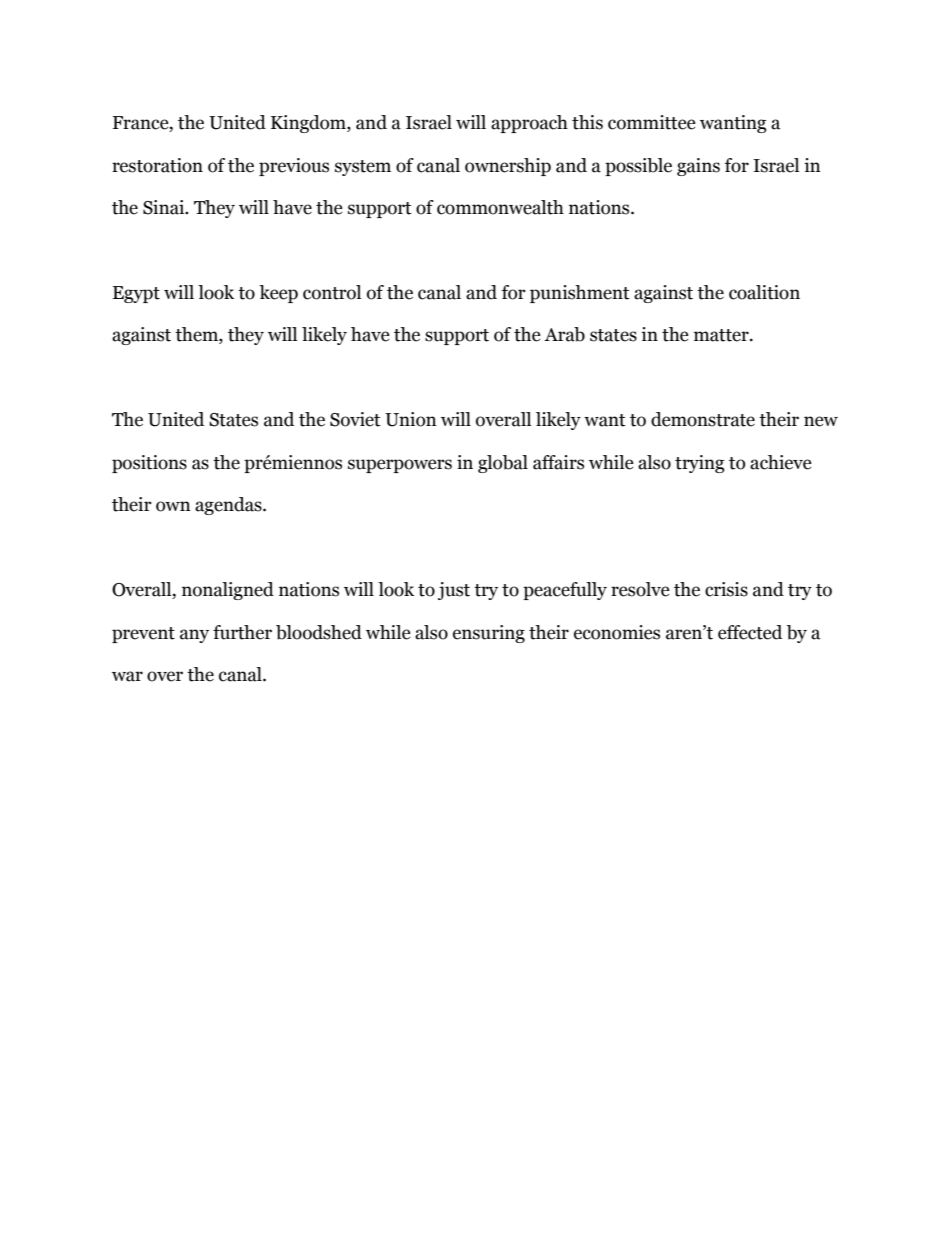  What do you see at coordinates (454, 591) in the screenshot?
I see `just` at bounding box center [454, 591].
